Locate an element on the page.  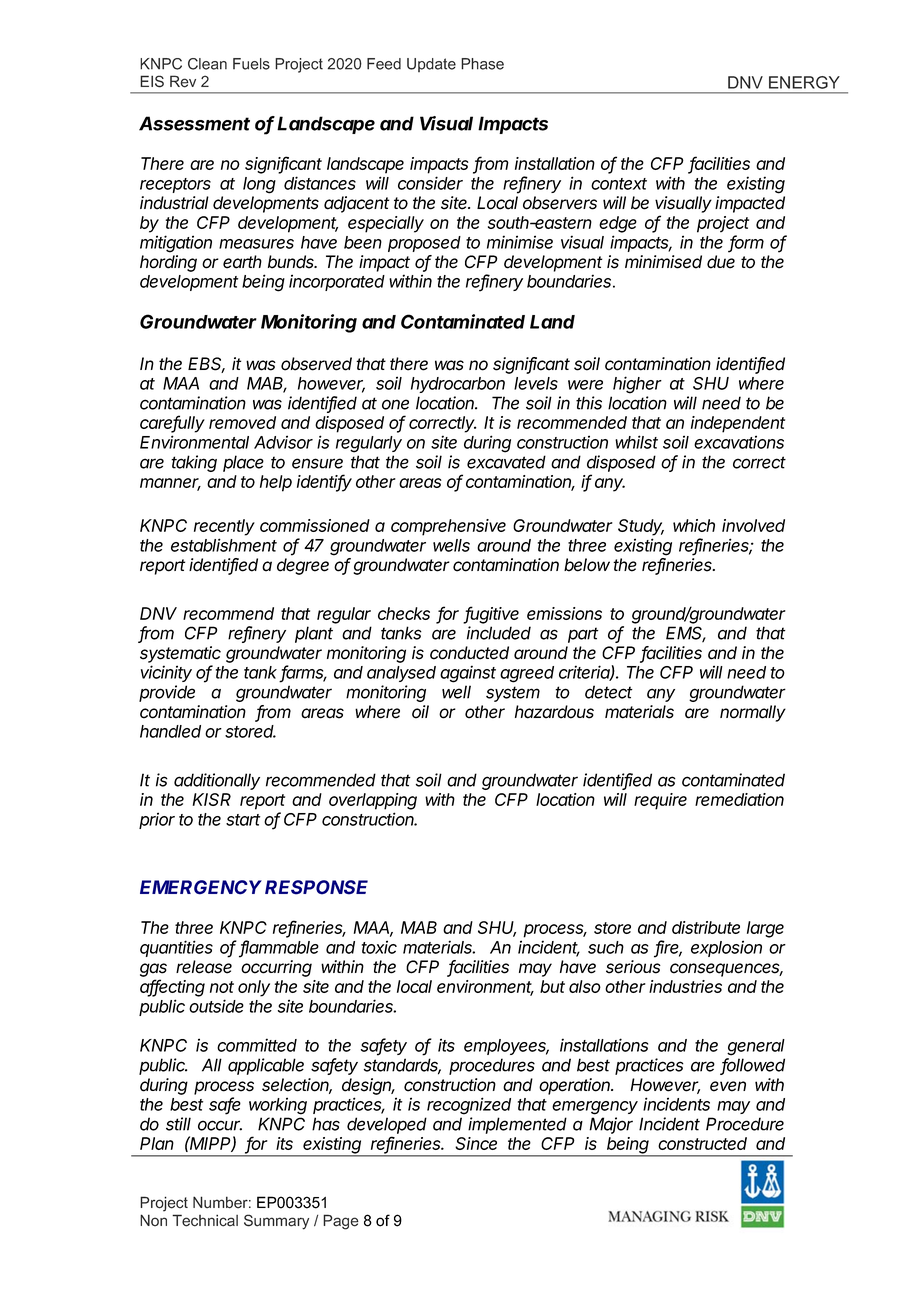
Technical is located at coordinates (205, 1220).
